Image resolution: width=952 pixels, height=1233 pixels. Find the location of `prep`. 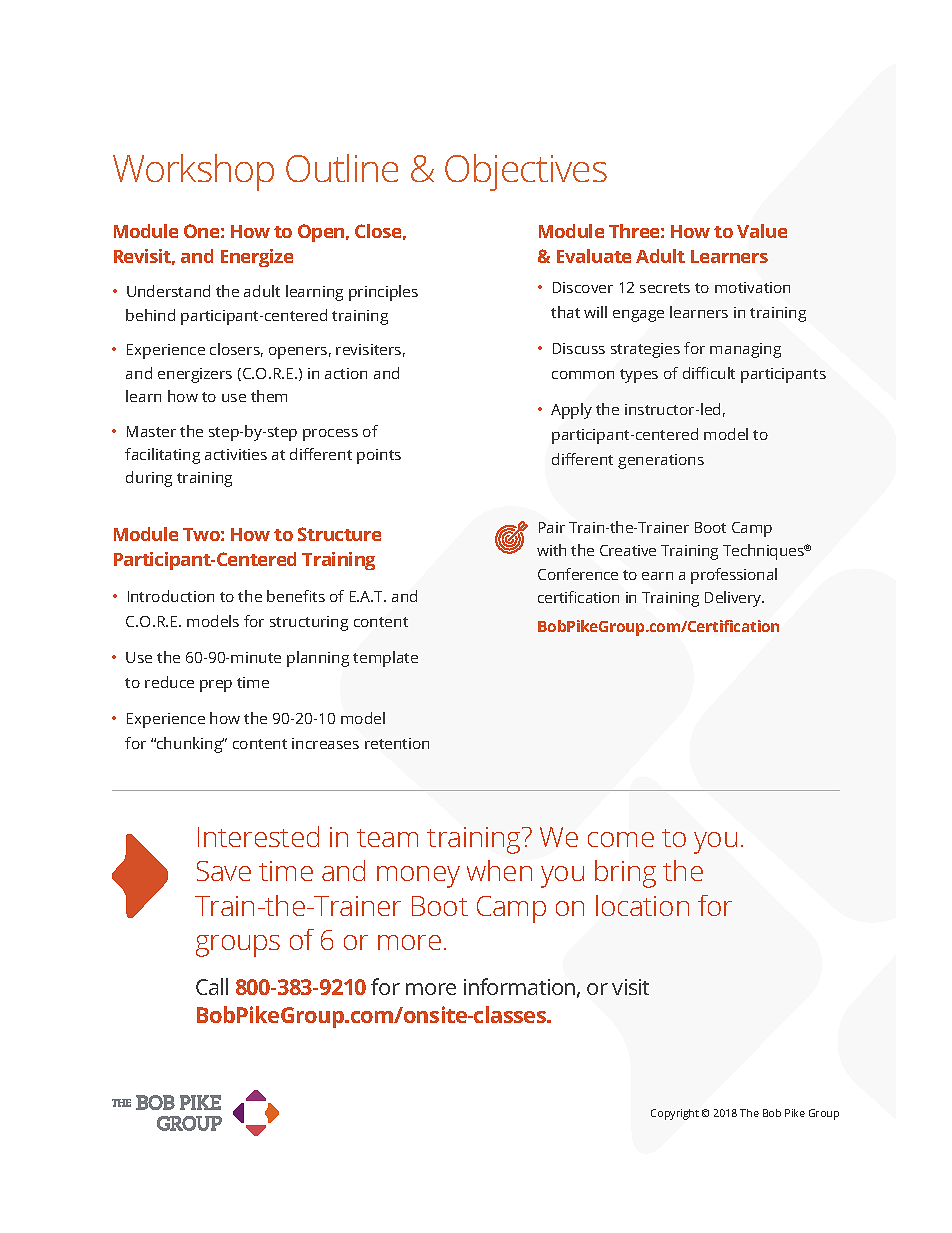

prep is located at coordinates (216, 686).
